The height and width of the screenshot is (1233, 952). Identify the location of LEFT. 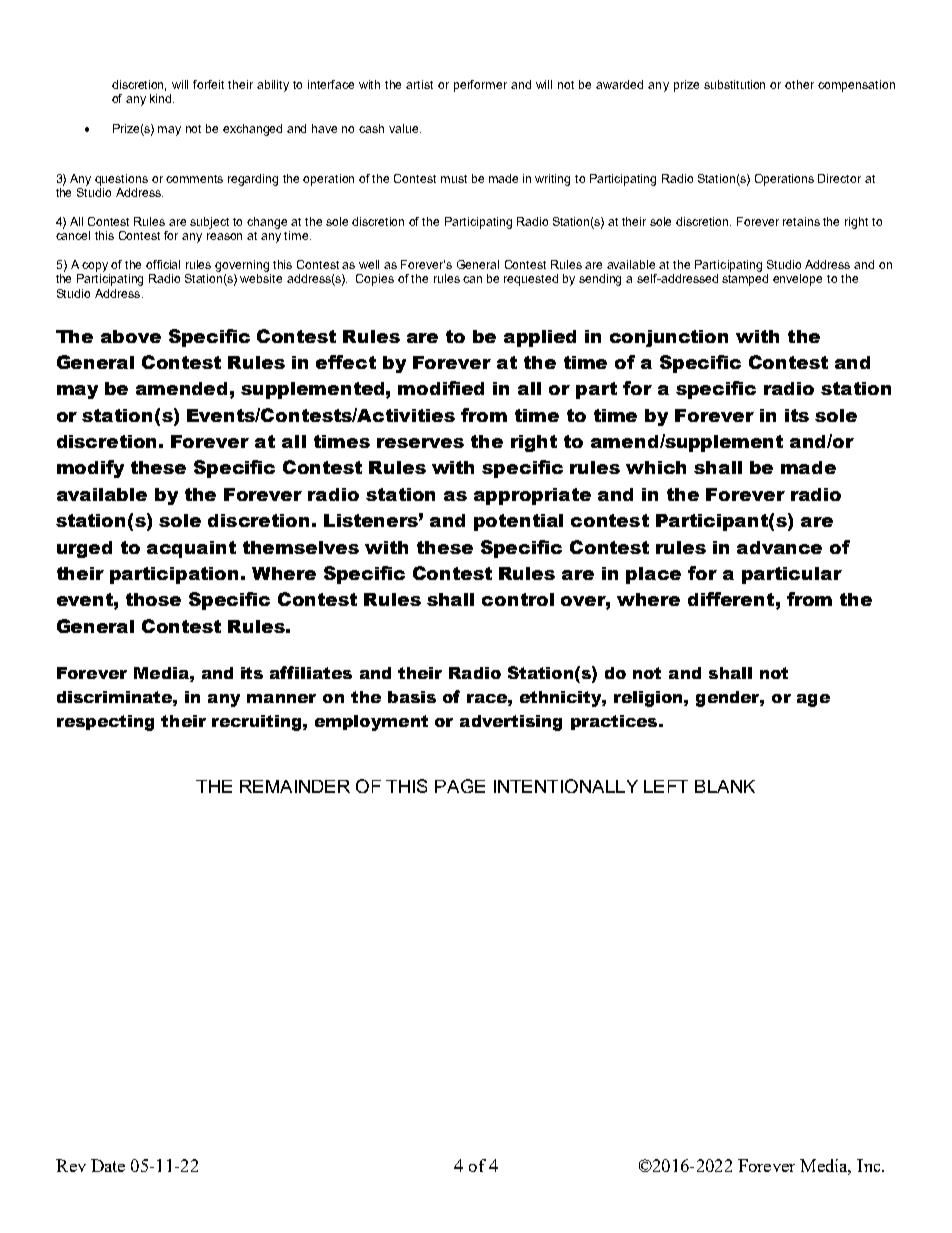
(666, 786).
